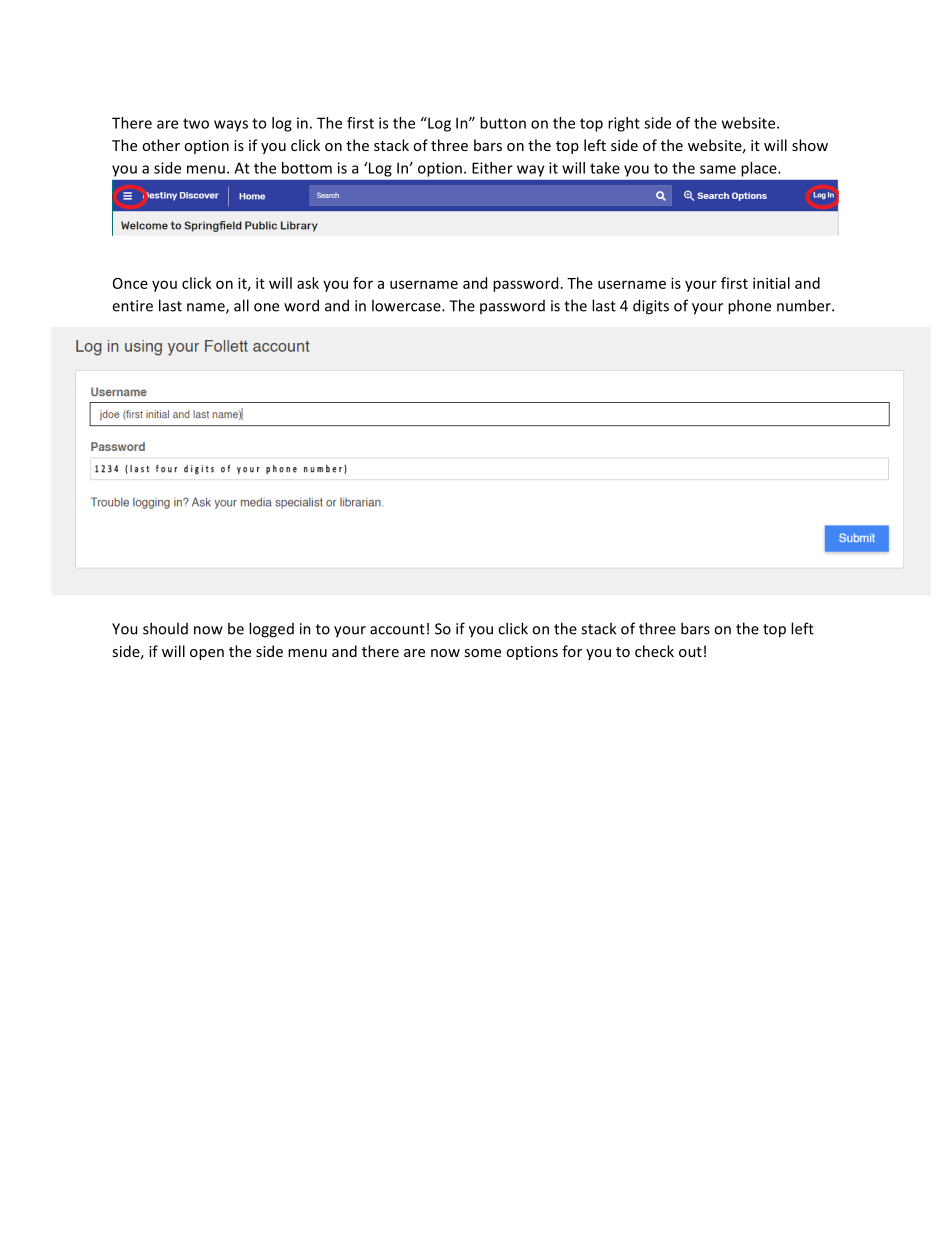 The image size is (952, 1233). What do you see at coordinates (407, 305) in the screenshot?
I see `lowercase` at bounding box center [407, 305].
